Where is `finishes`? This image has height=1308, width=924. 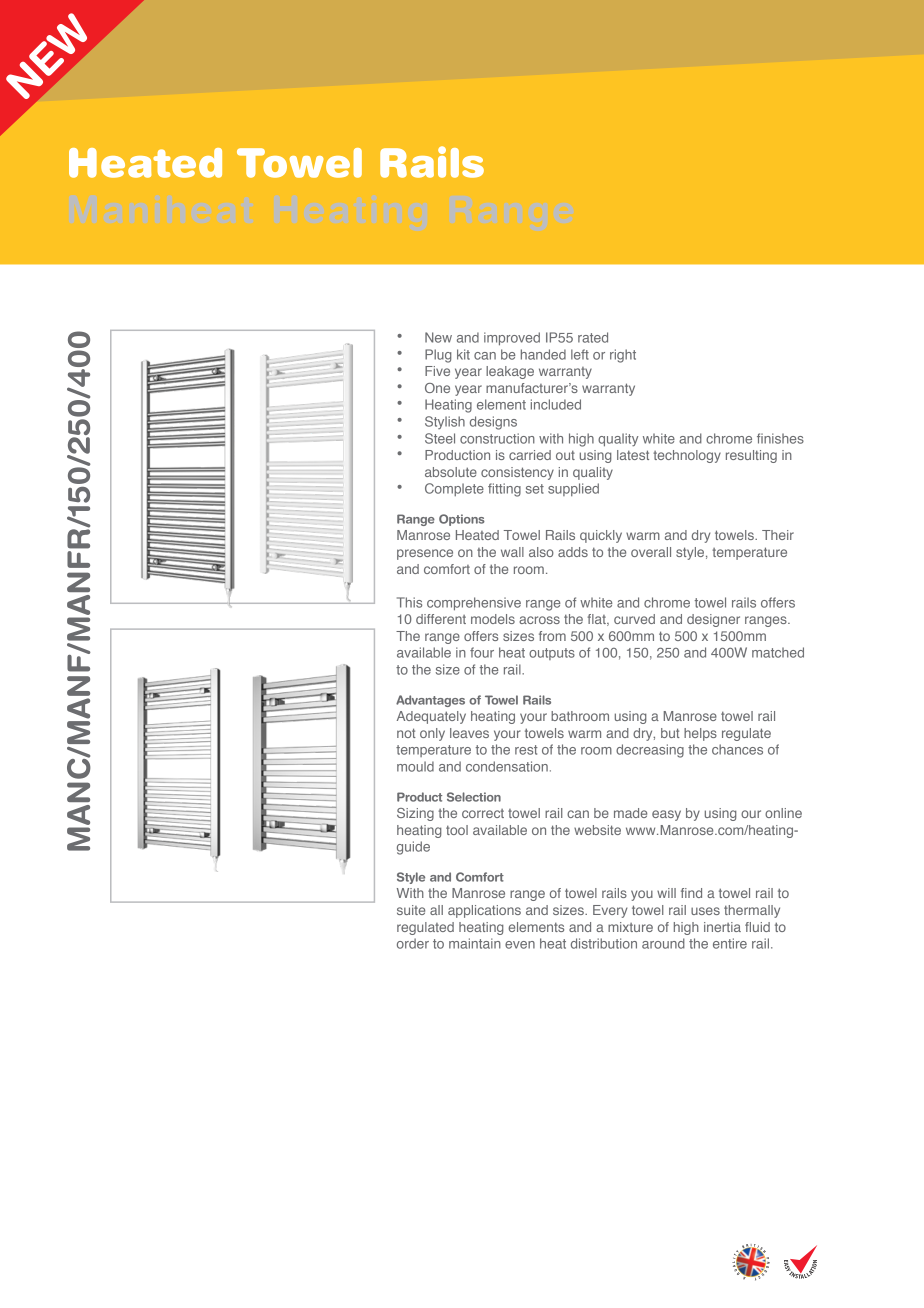
finishes is located at coordinates (780, 438).
